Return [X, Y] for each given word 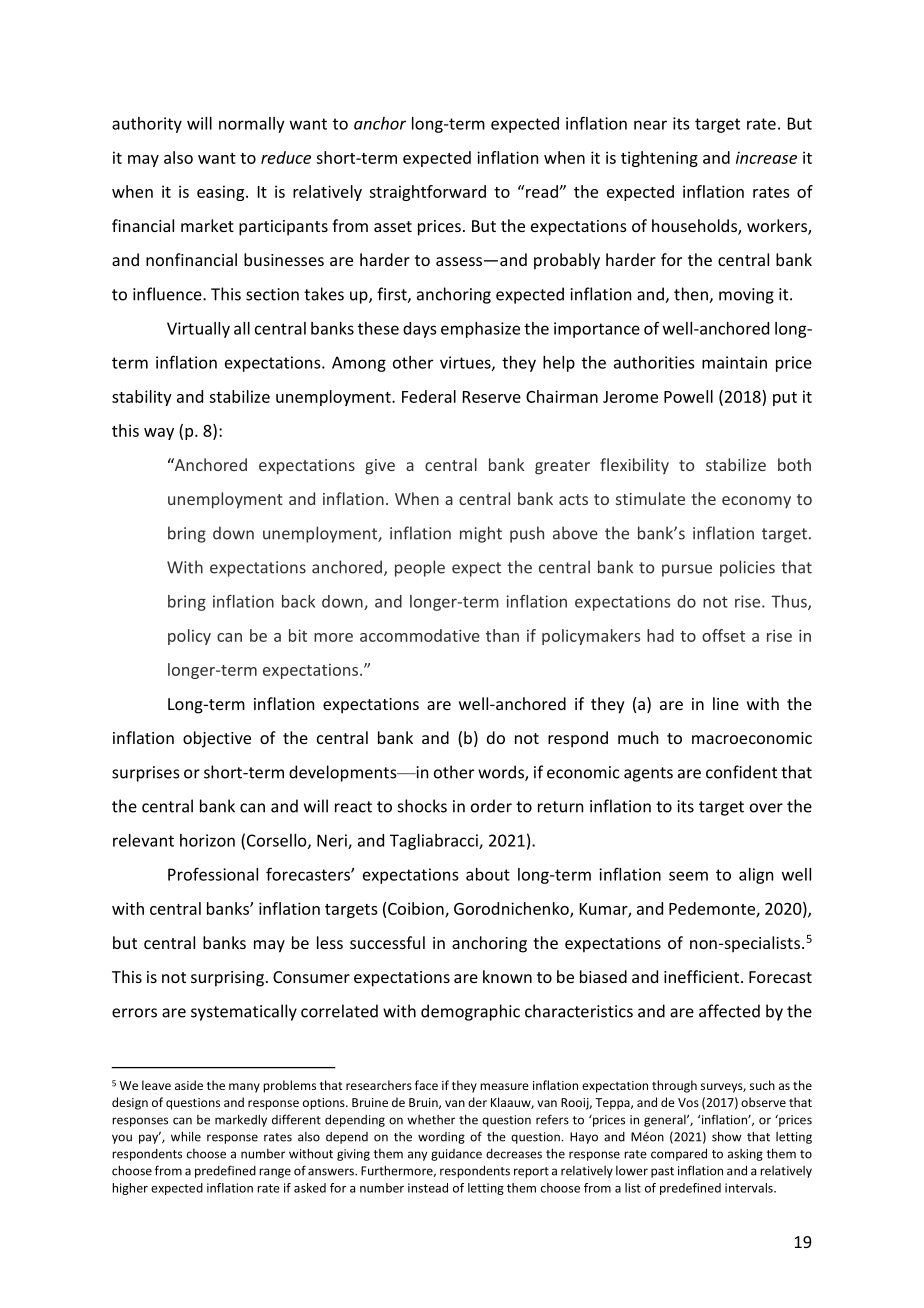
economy [756, 502]
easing [222, 193]
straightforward [427, 193]
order [491, 806]
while [186, 1136]
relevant [143, 840]
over [766, 808]
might [481, 534]
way [159, 434]
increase [766, 157]
